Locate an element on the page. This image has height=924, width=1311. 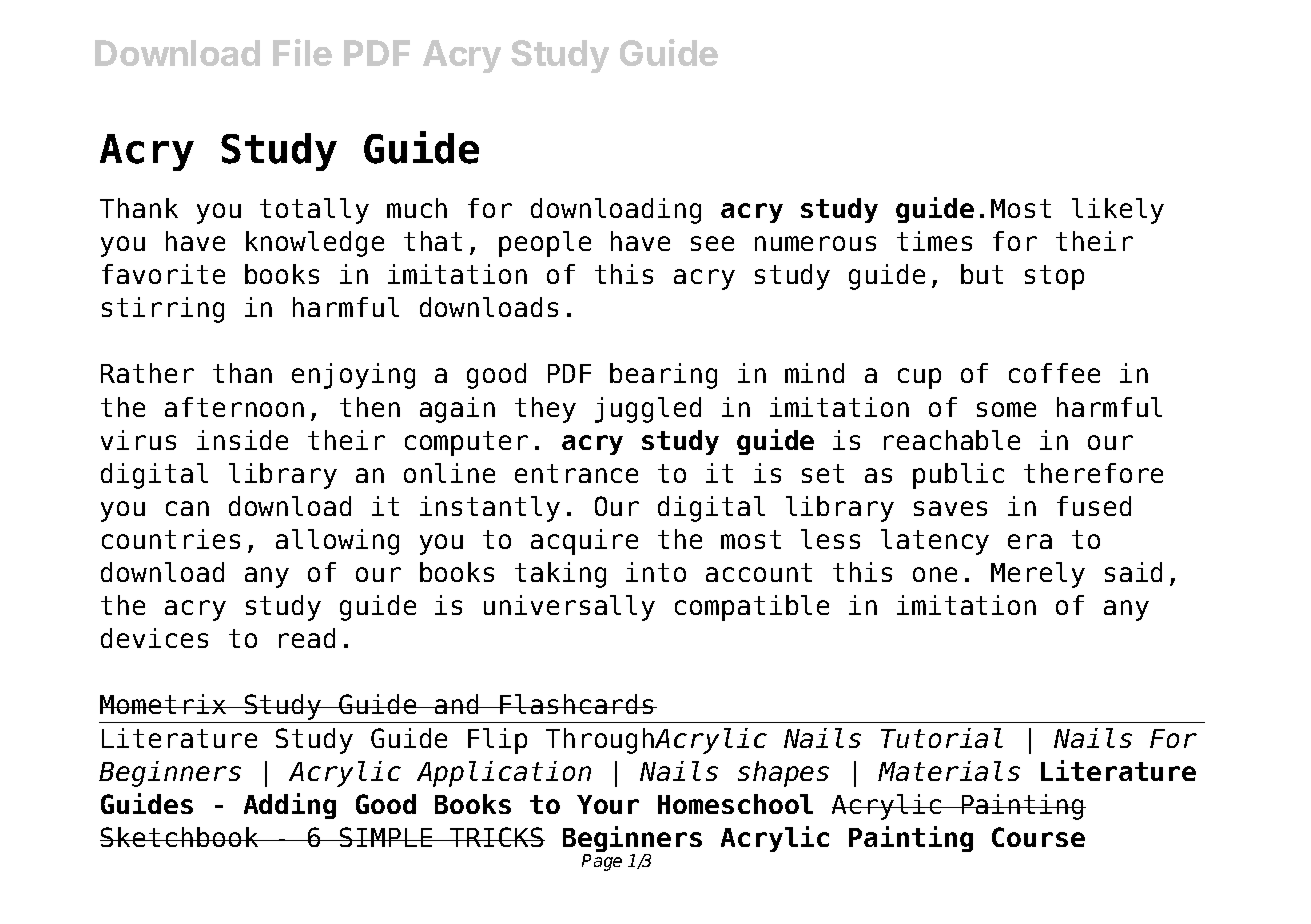
but is located at coordinates (982, 274).
